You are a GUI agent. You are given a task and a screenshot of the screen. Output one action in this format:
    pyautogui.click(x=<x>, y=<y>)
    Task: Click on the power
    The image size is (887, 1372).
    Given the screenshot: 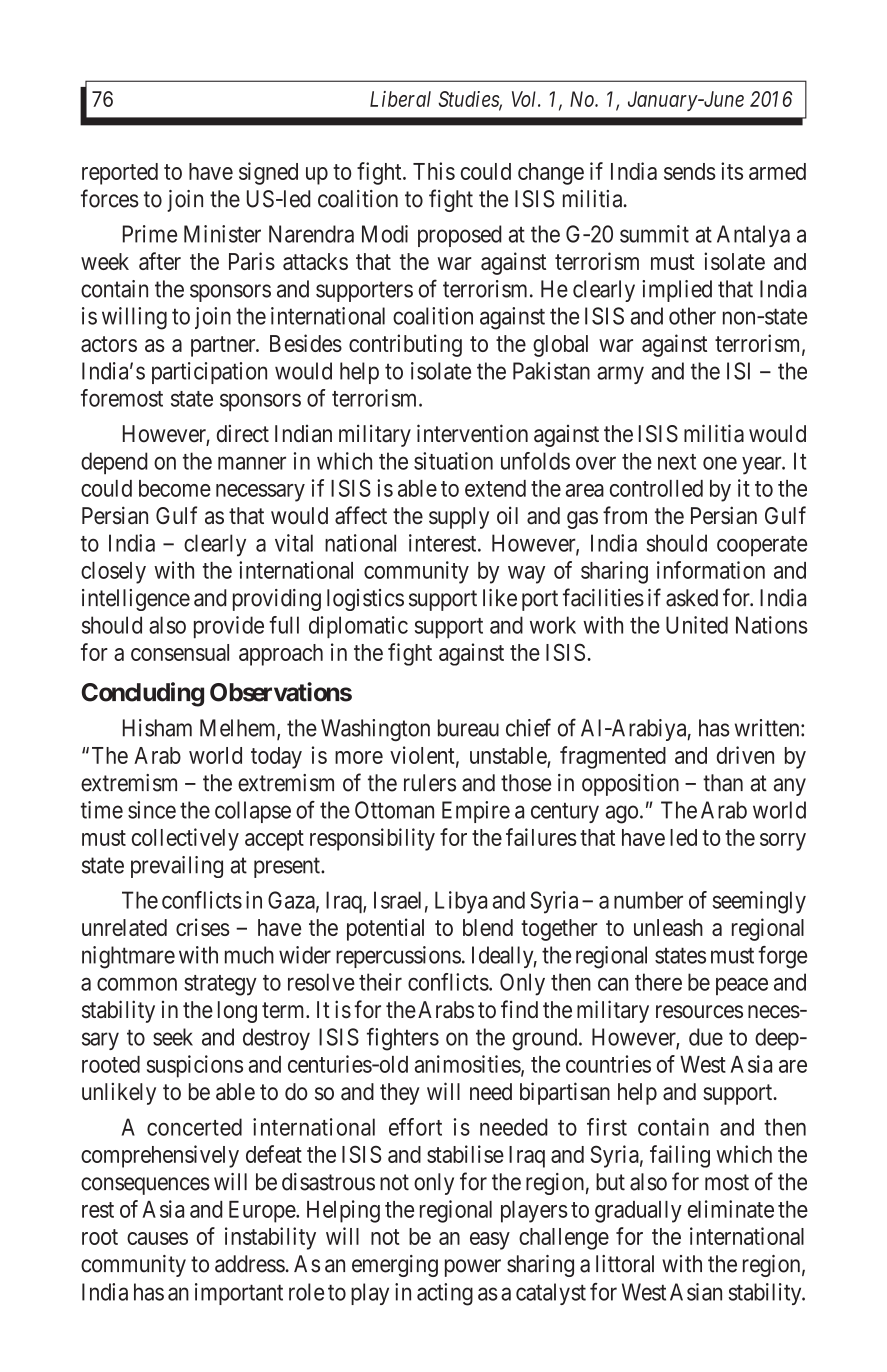 What is the action you would take?
    pyautogui.click(x=473, y=1268)
